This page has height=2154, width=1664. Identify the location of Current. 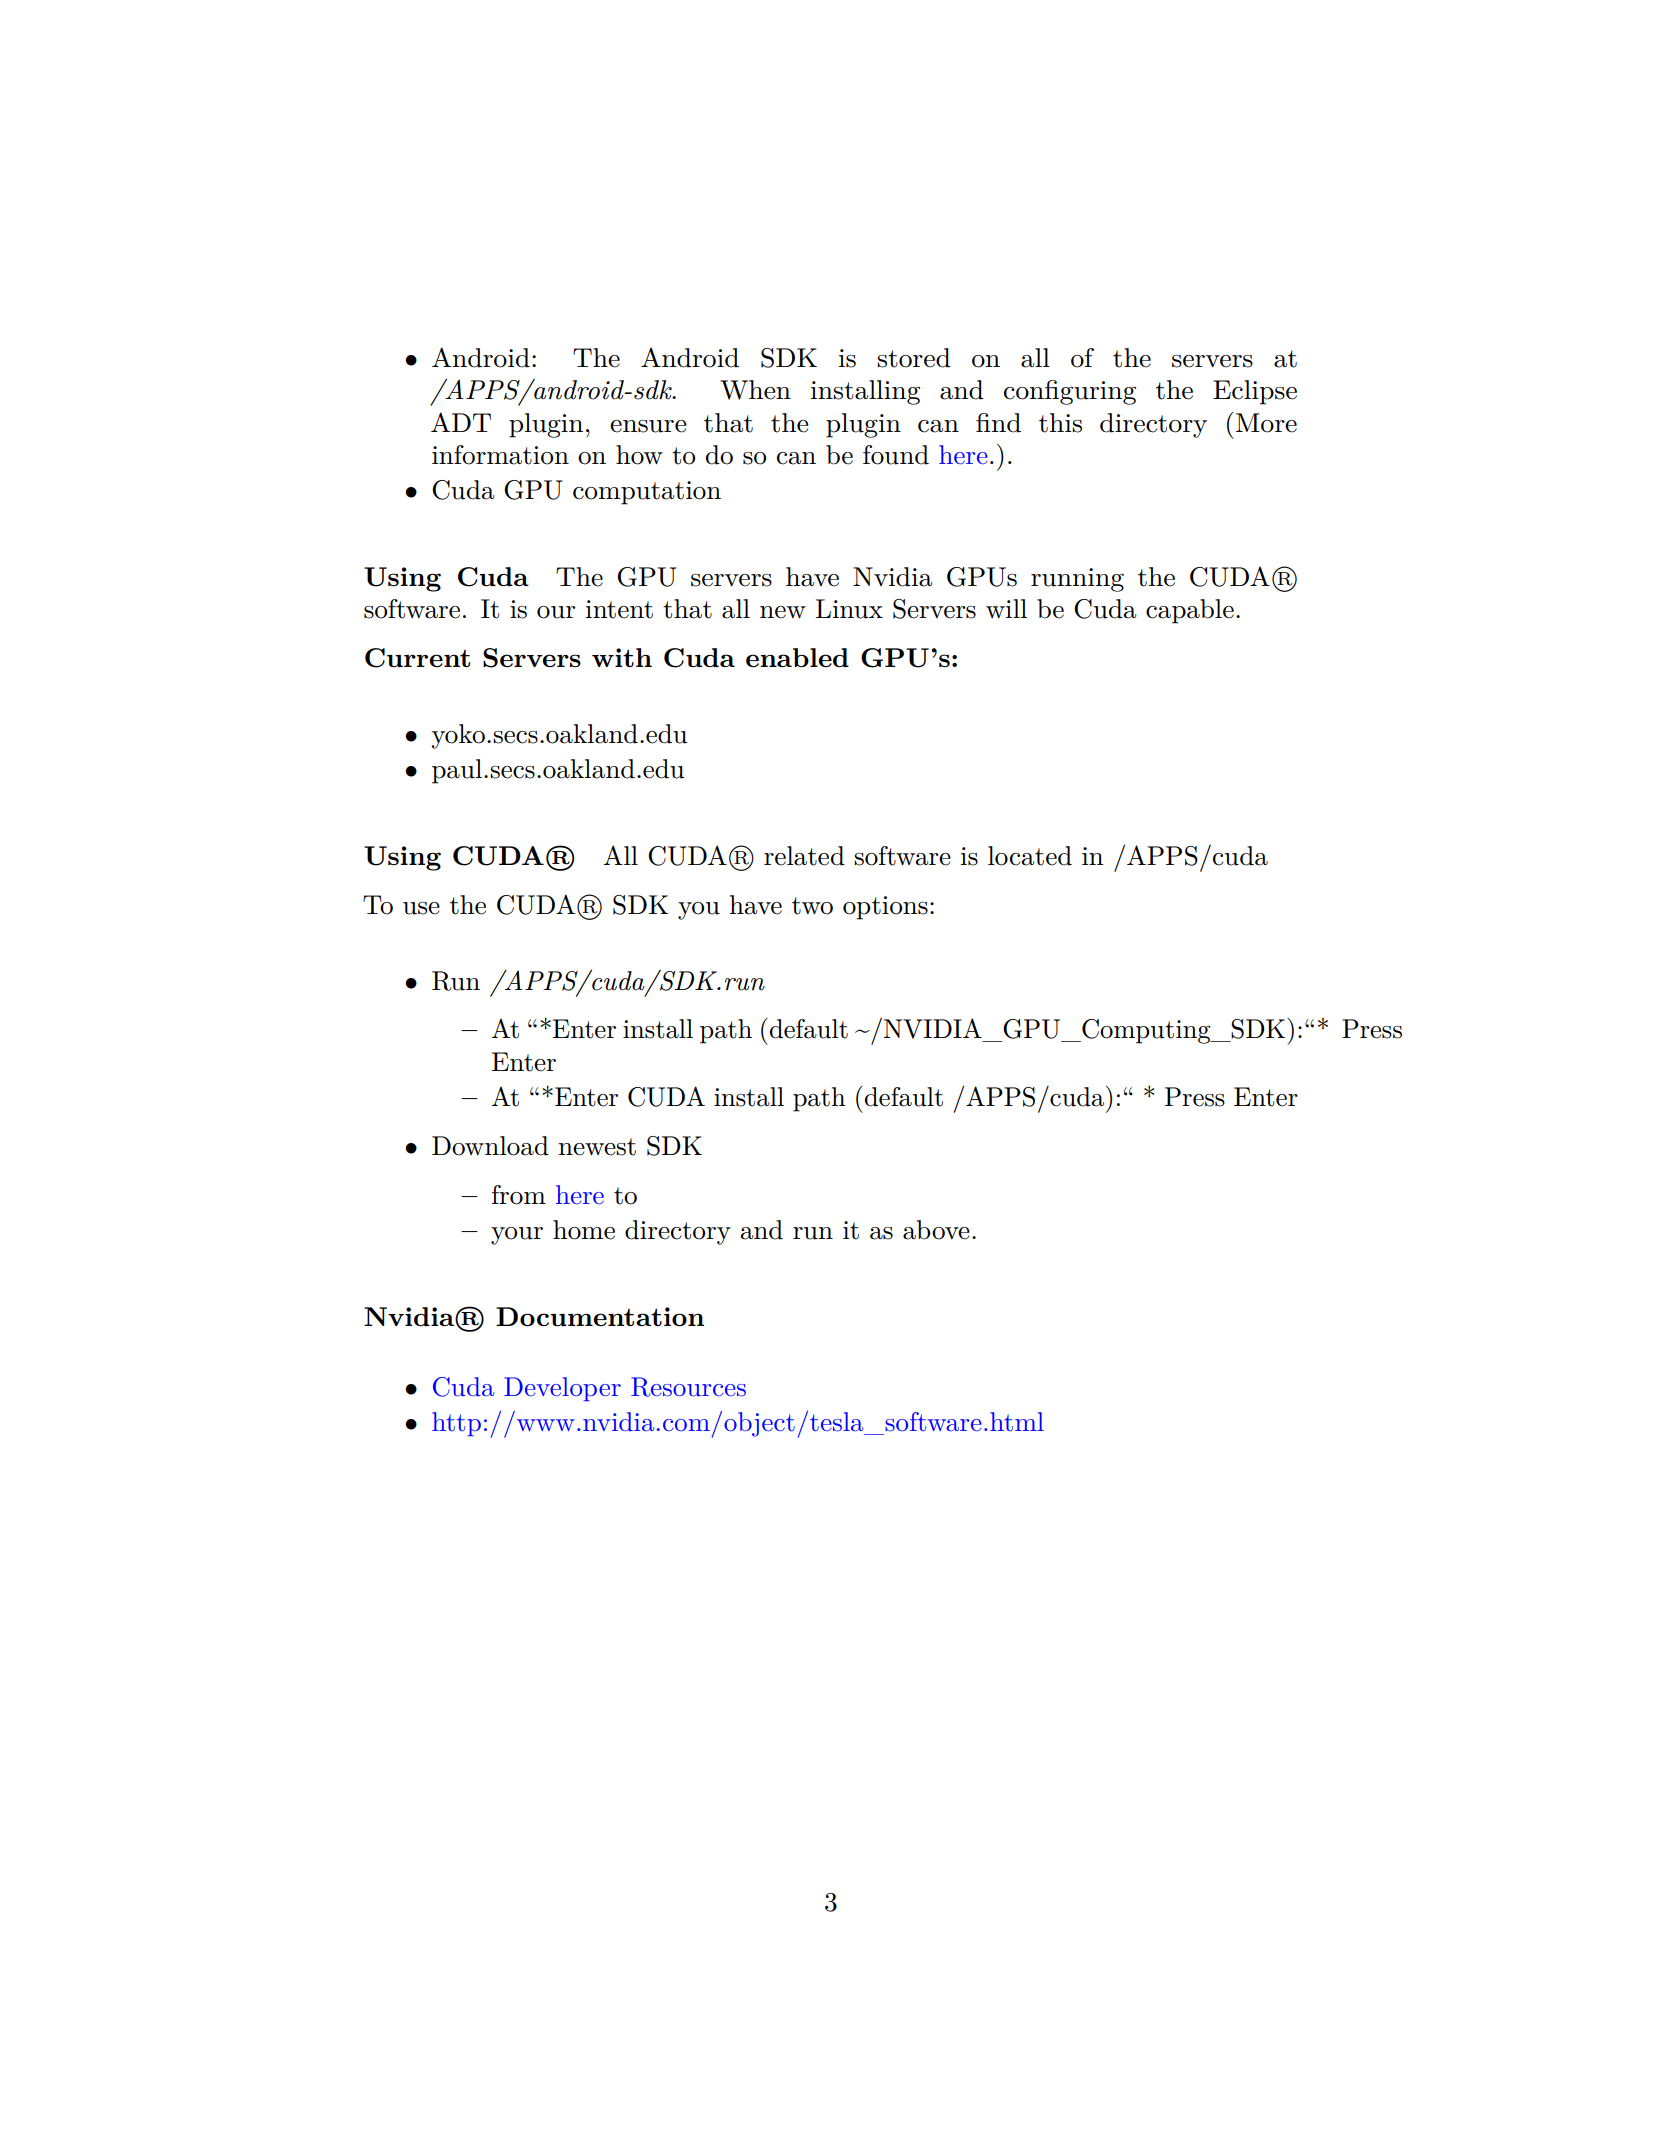
(417, 658).
